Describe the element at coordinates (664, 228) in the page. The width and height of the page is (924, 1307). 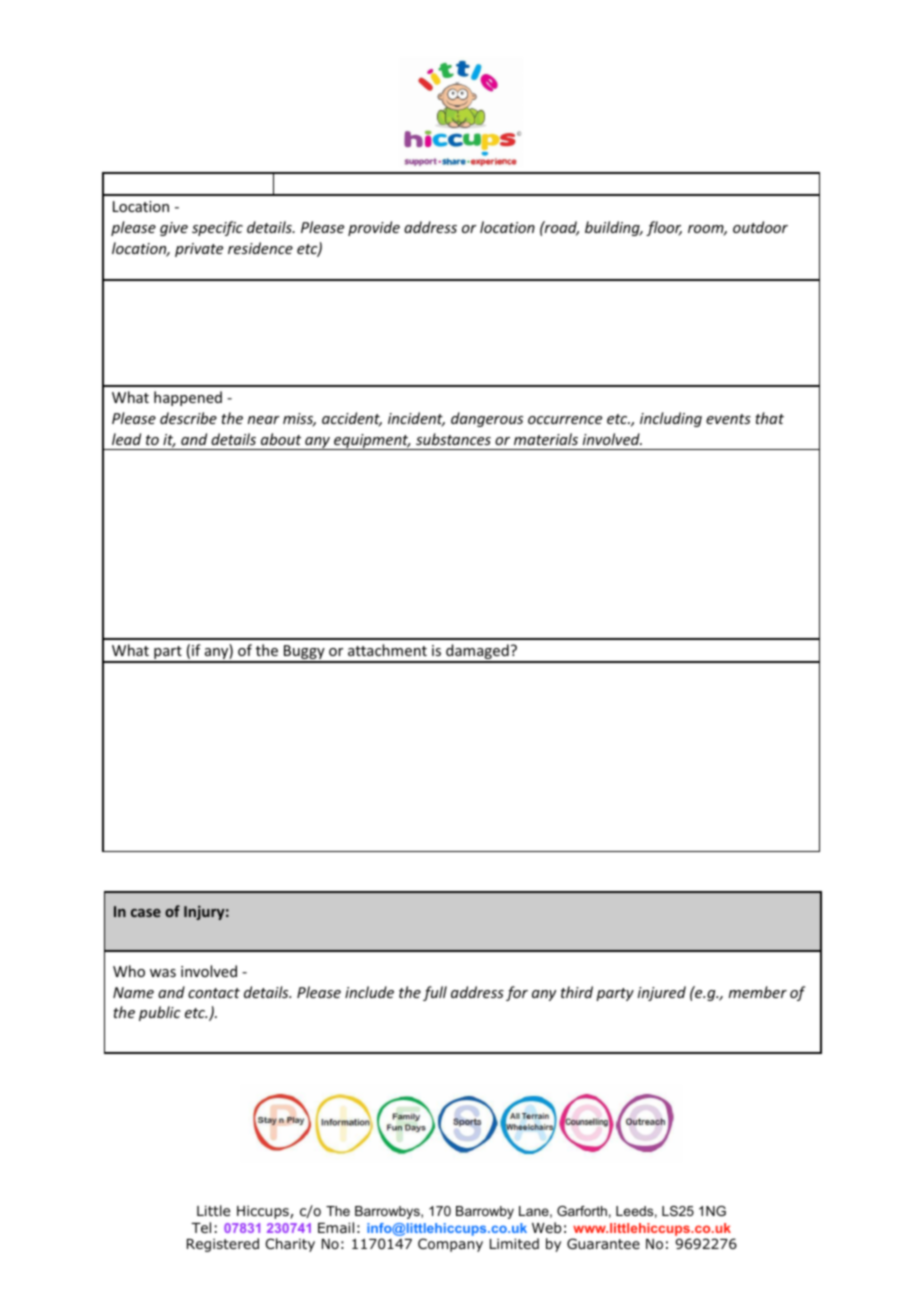
I see `floor` at that location.
